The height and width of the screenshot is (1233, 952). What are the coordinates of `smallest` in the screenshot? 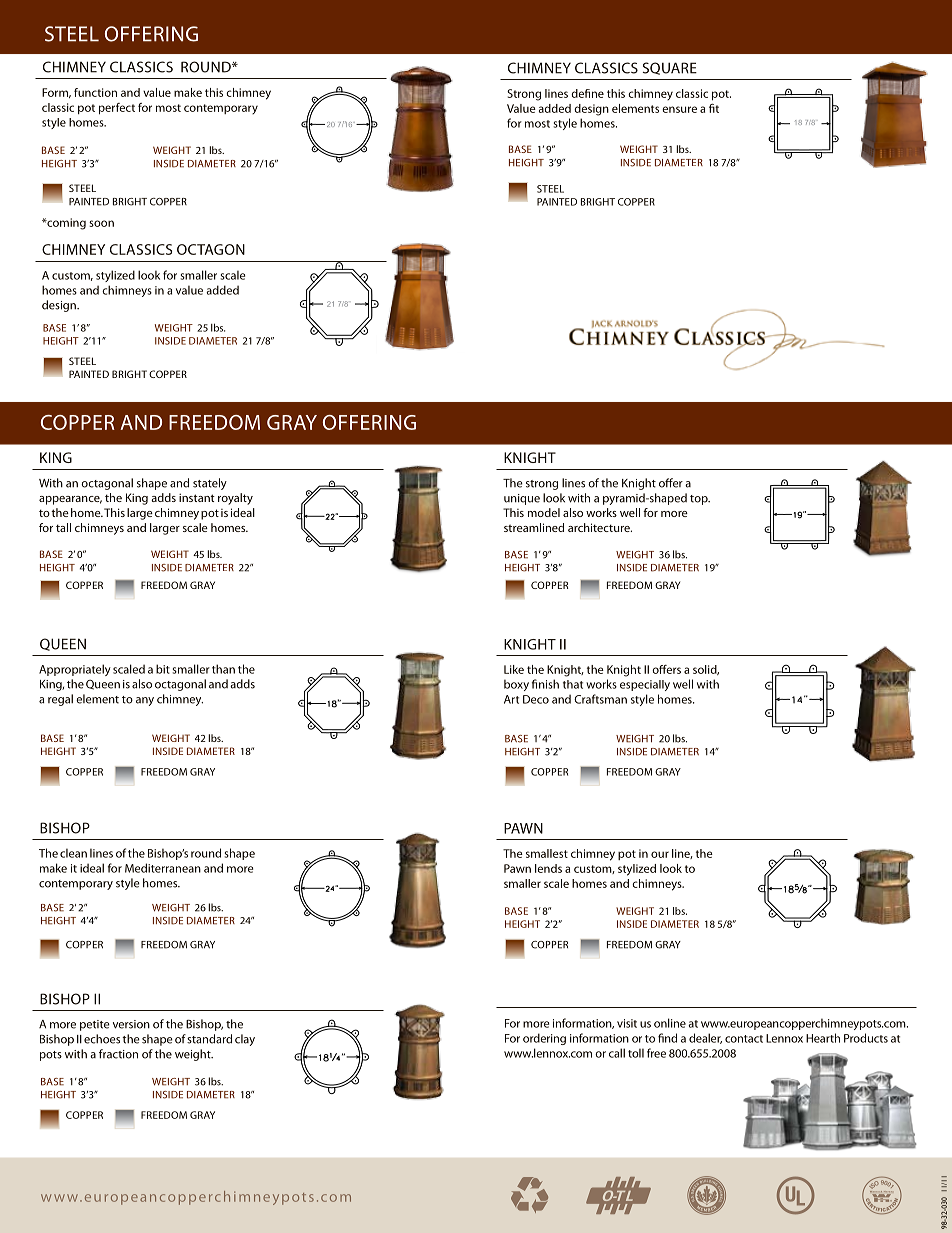 It's located at (547, 853).
